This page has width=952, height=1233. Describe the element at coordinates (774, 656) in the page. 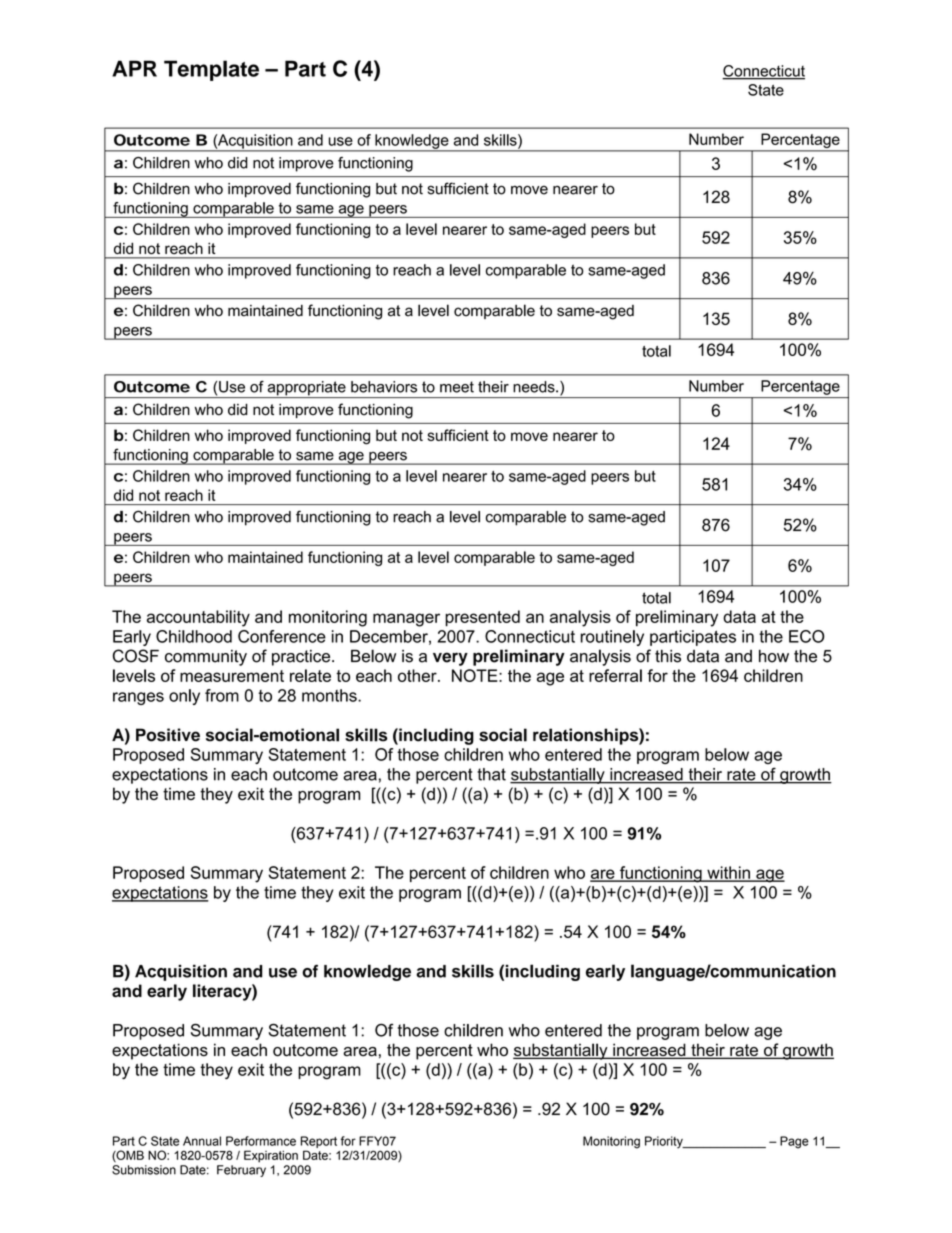

I see `how` at that location.
